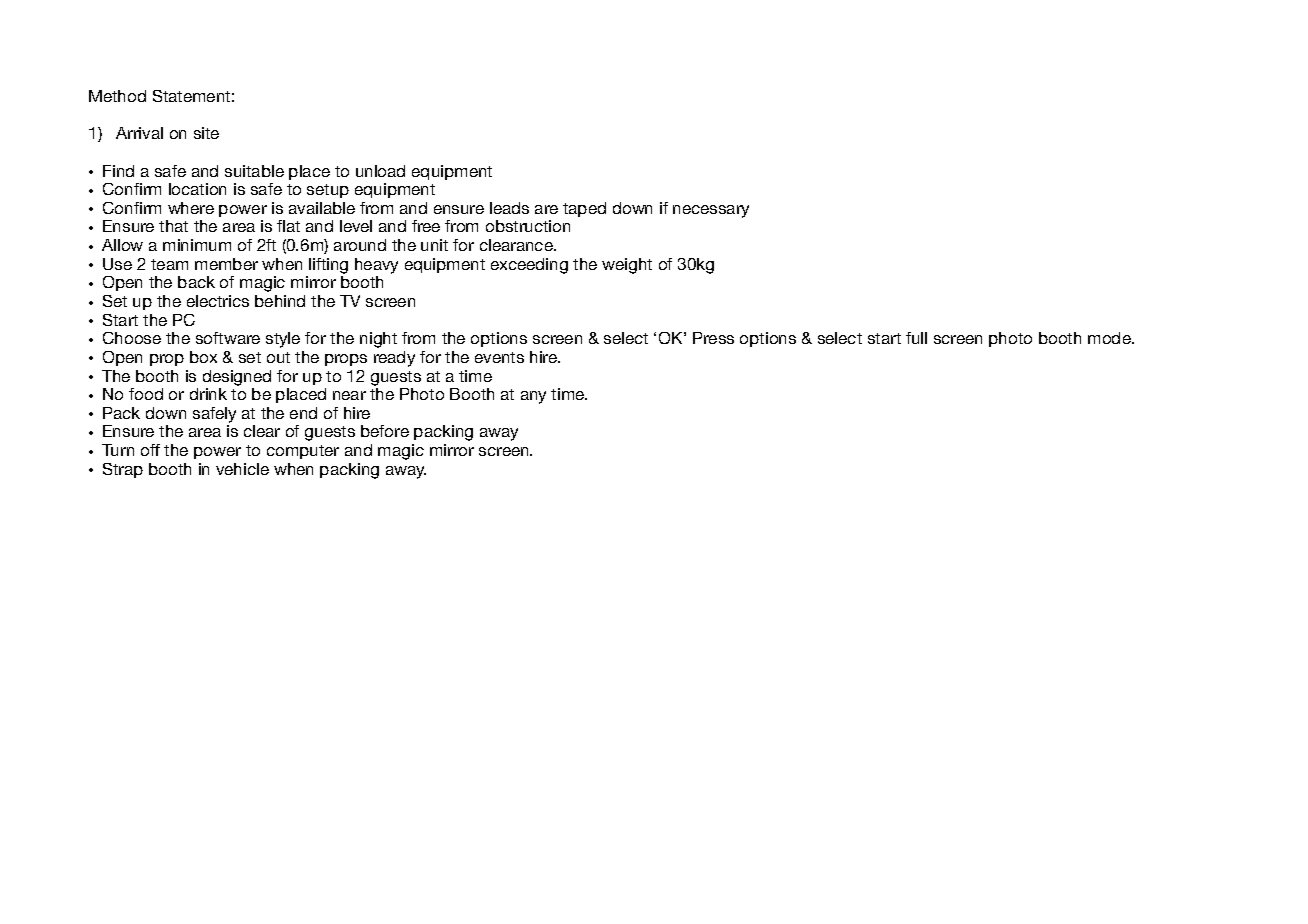 The image size is (1308, 924). What do you see at coordinates (196, 282) in the screenshot?
I see `back` at bounding box center [196, 282].
